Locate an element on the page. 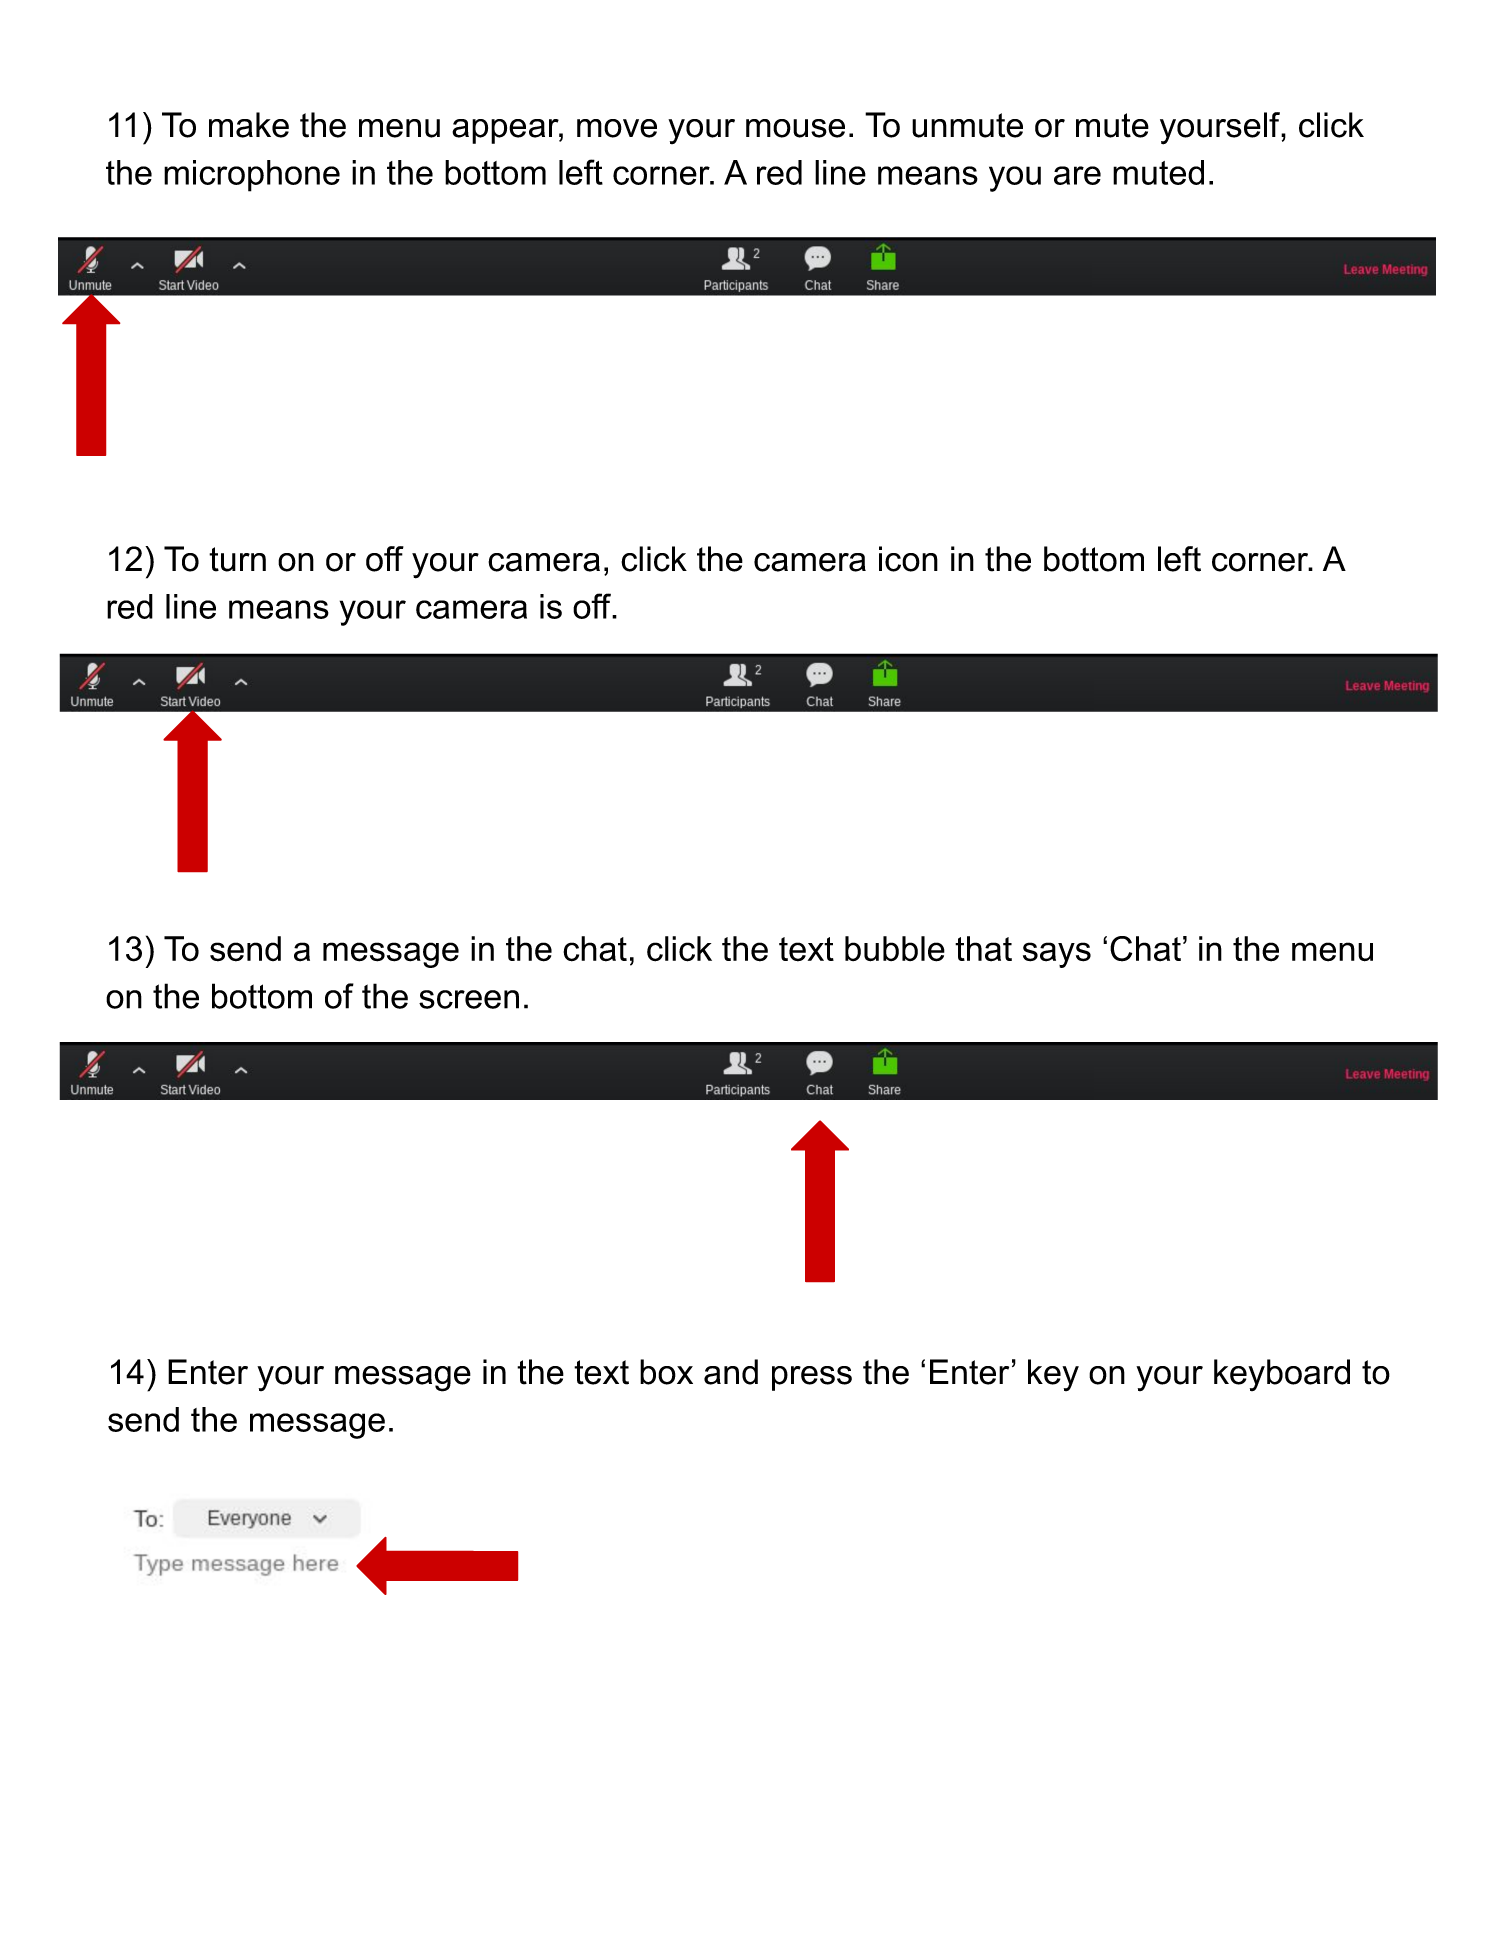 This image has height=1933, width=1494. turn is located at coordinates (237, 559).
